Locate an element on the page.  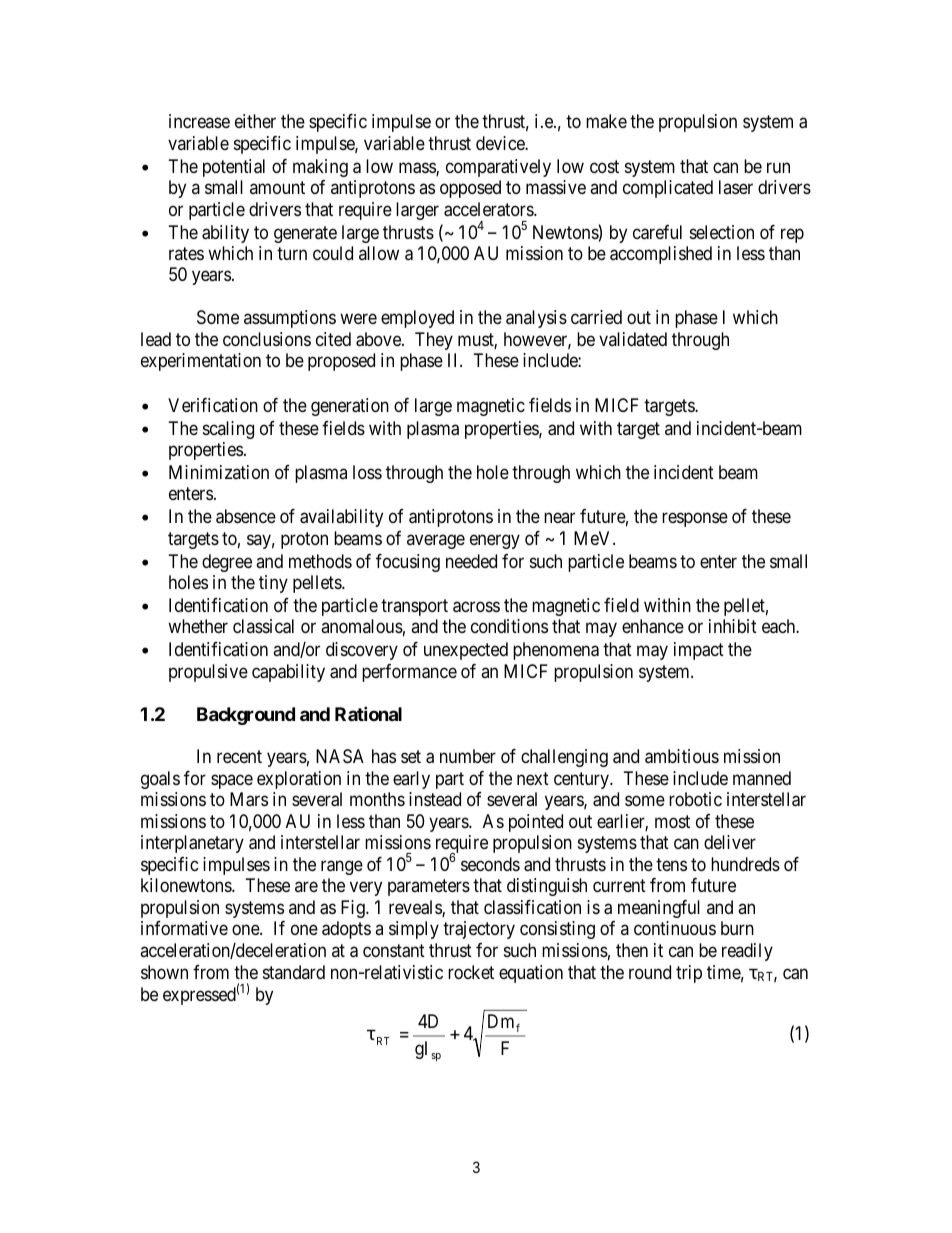
informative is located at coordinates (184, 928).
